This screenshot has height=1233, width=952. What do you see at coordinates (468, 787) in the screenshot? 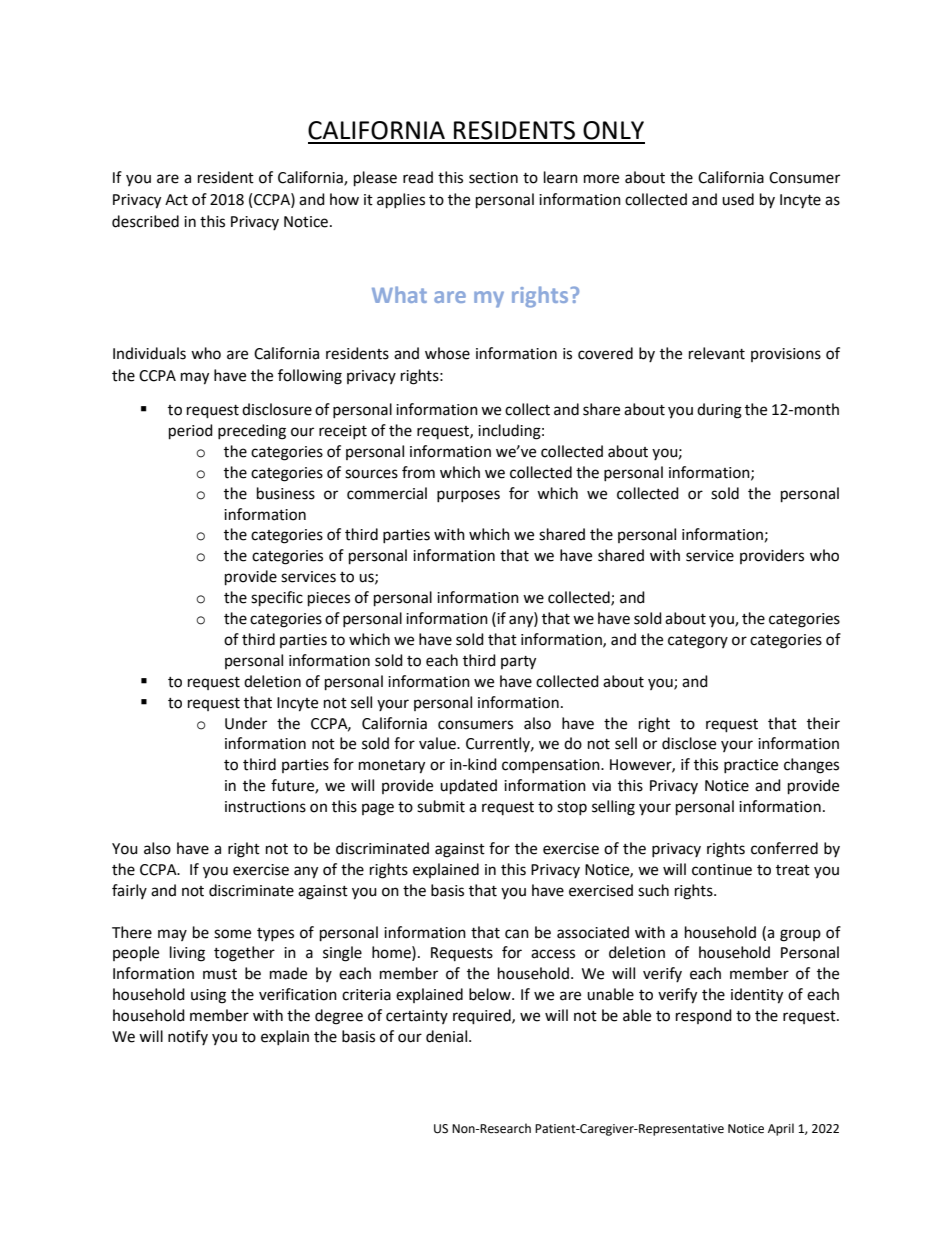
I see `updated` at bounding box center [468, 787].
